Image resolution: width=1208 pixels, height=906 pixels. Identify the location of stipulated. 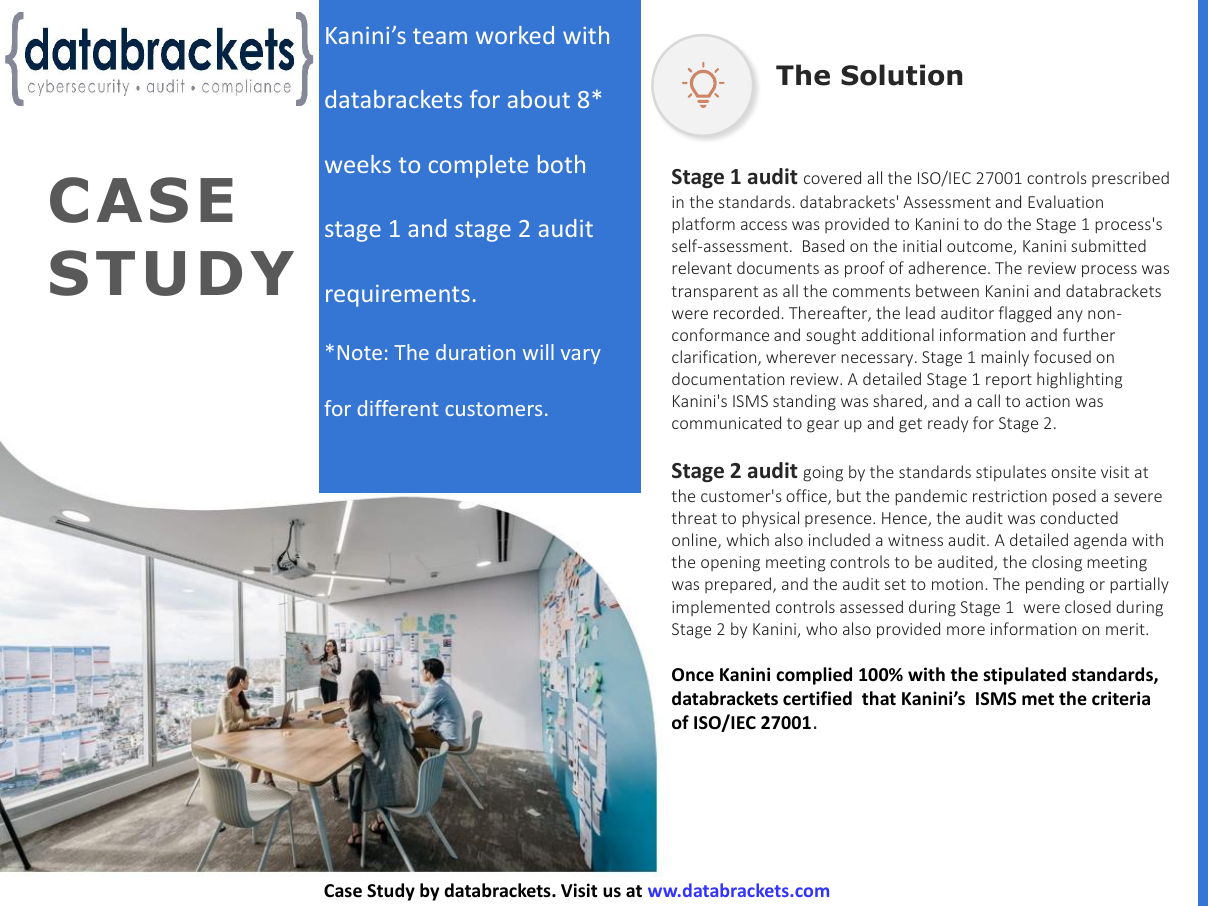
(1024, 676).
